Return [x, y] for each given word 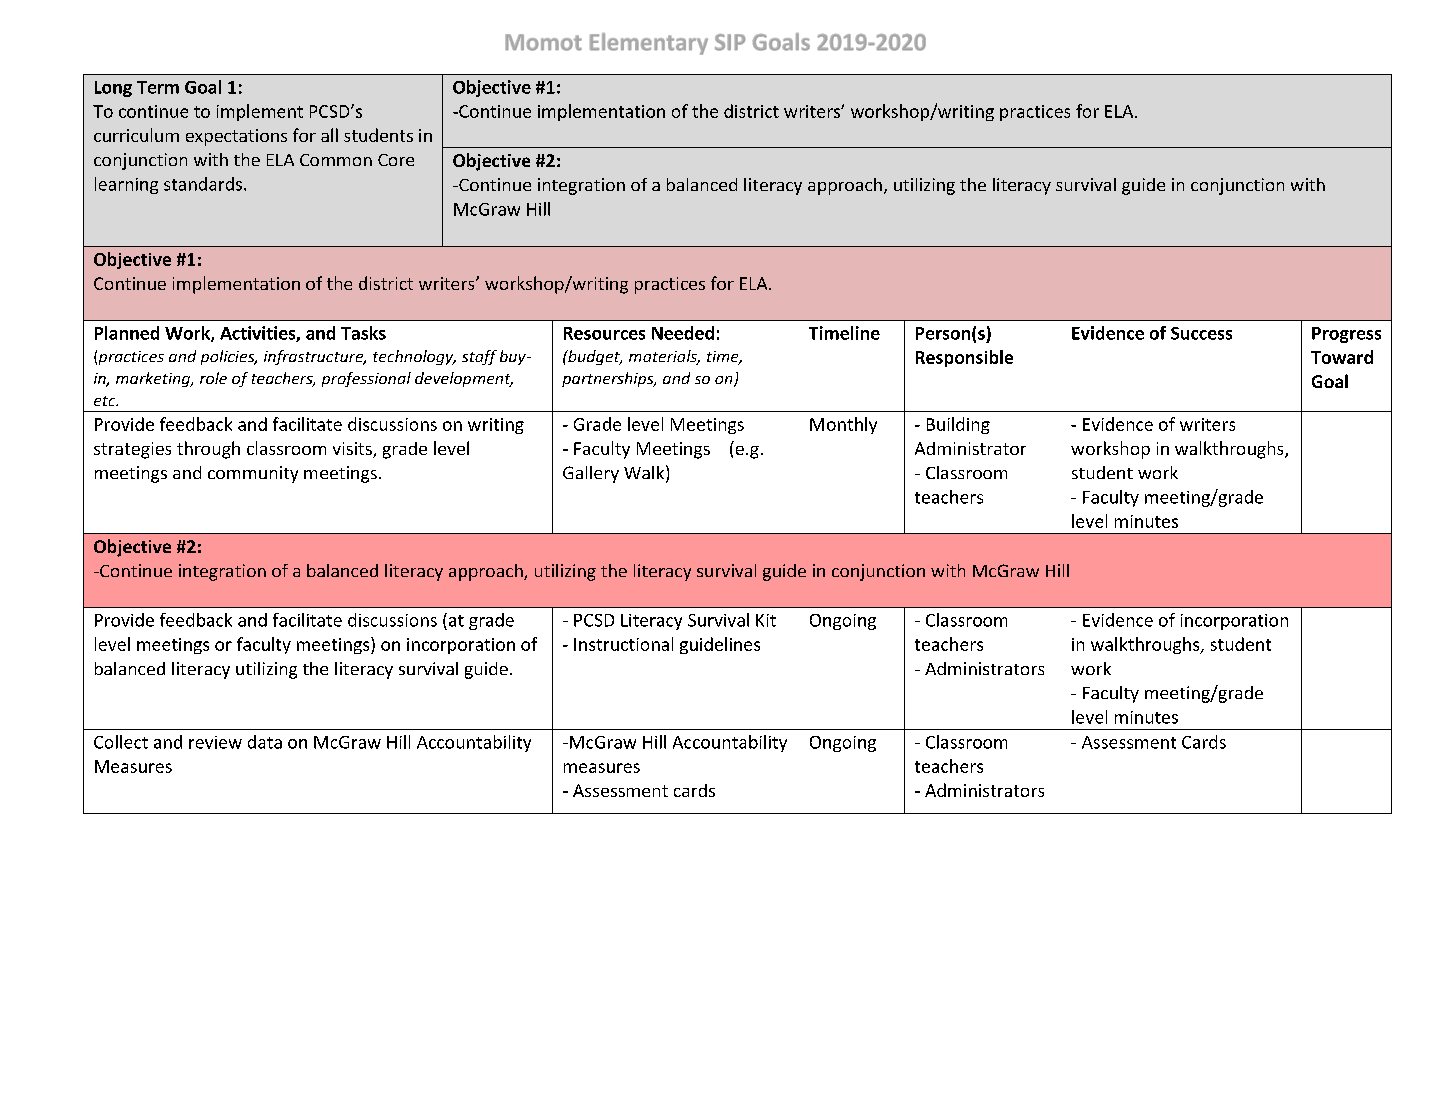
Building [958, 425]
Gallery [591, 474]
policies [229, 357]
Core [396, 160]
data [265, 742]
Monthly [843, 425]
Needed [683, 333]
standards [204, 184]
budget [594, 357]
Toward [1342, 357]
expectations [236, 137]
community [253, 474]
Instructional [623, 644]
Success [1201, 333]
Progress [1346, 335]
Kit [766, 620]
